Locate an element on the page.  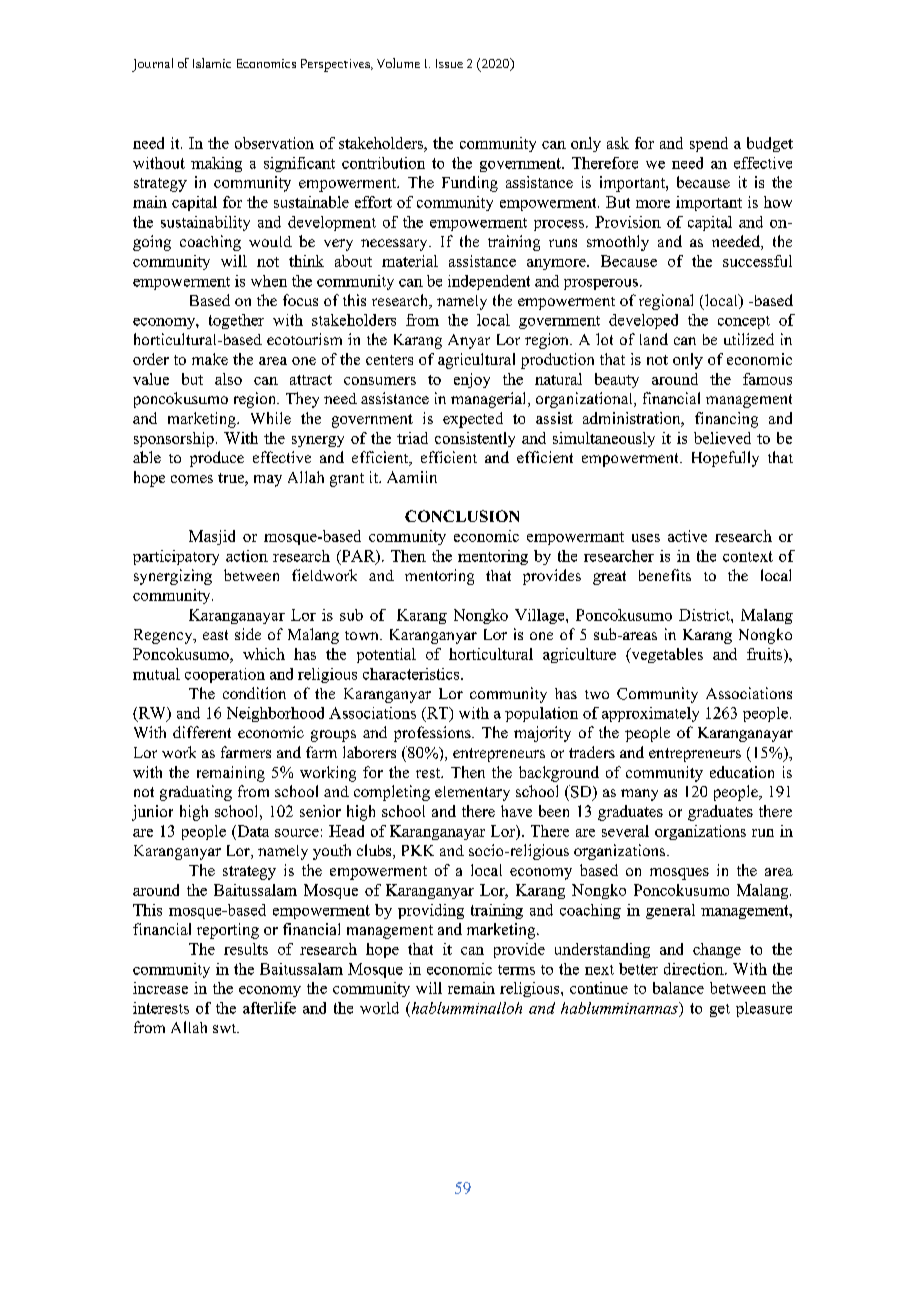
spend is located at coordinates (709, 144).
